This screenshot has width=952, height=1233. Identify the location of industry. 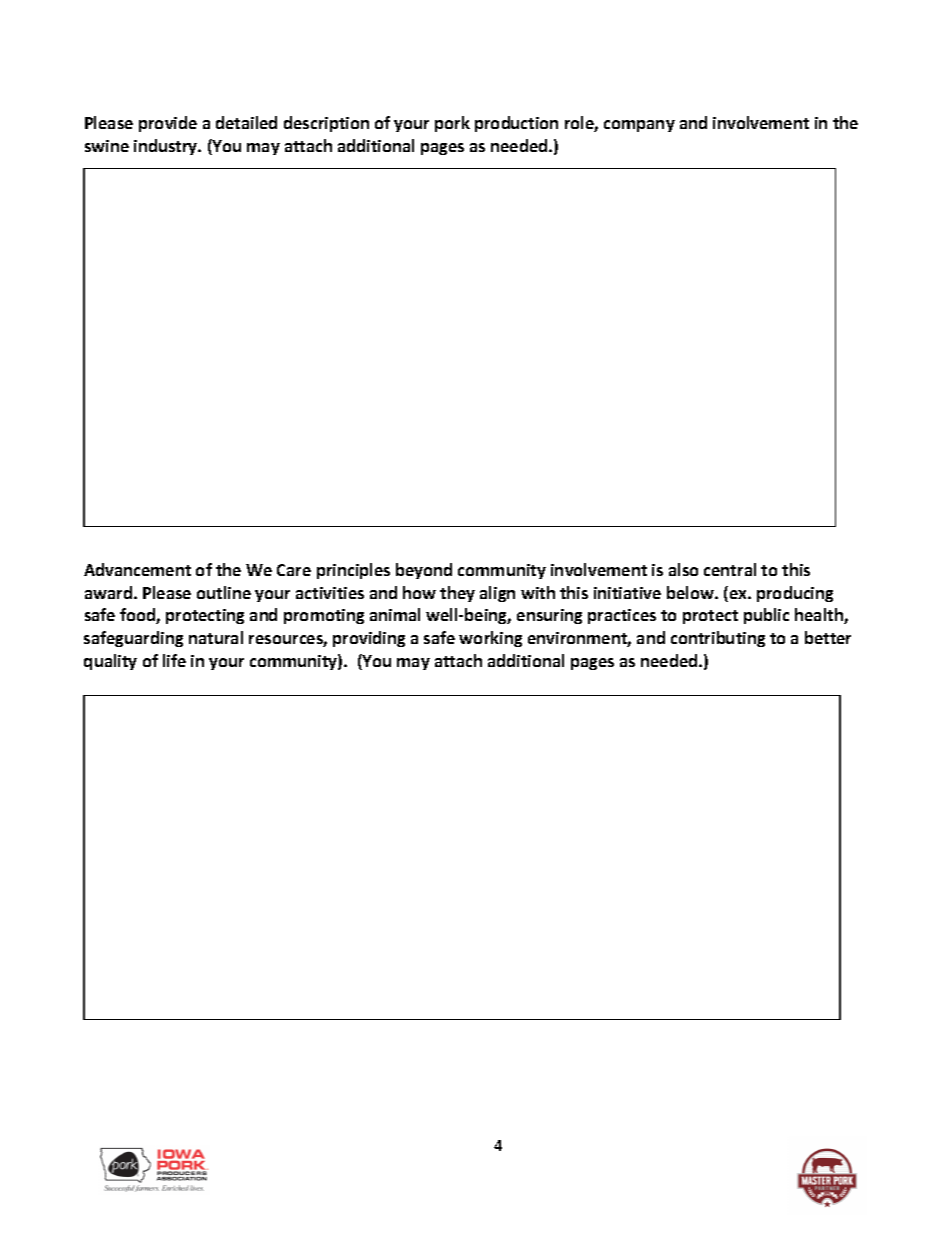
(167, 147).
